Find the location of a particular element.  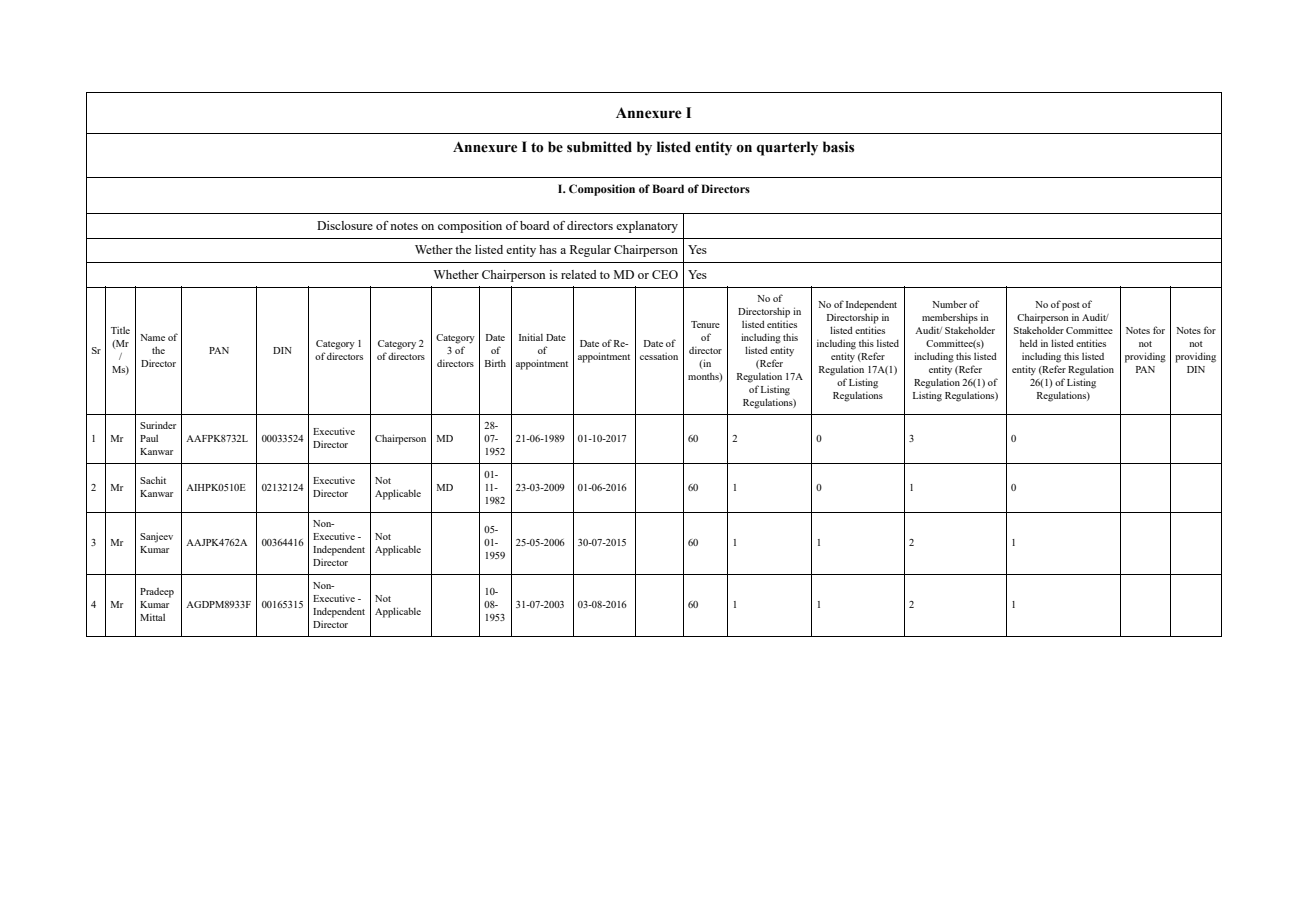

Mittal is located at coordinates (152, 617).
